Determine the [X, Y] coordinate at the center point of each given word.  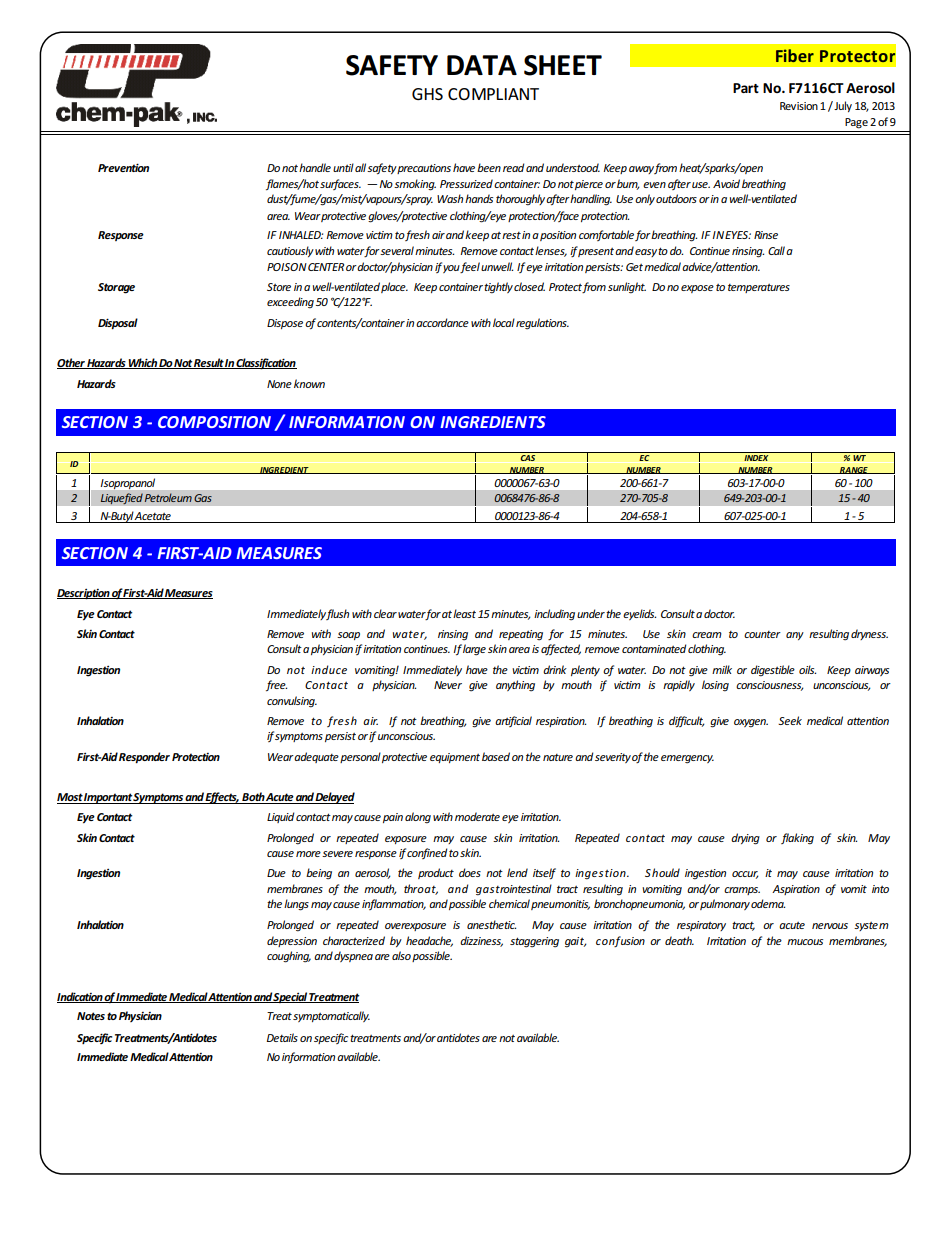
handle [315, 167]
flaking [797, 839]
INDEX [756, 458]
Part [746, 88]
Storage [116, 288]
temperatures [759, 288]
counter [762, 634]
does [470, 872]
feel [470, 267]
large [474, 650]
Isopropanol [128, 483]
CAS [528, 458]
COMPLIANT [493, 94]
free [276, 685]
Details [282, 1037]
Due [276, 873]
